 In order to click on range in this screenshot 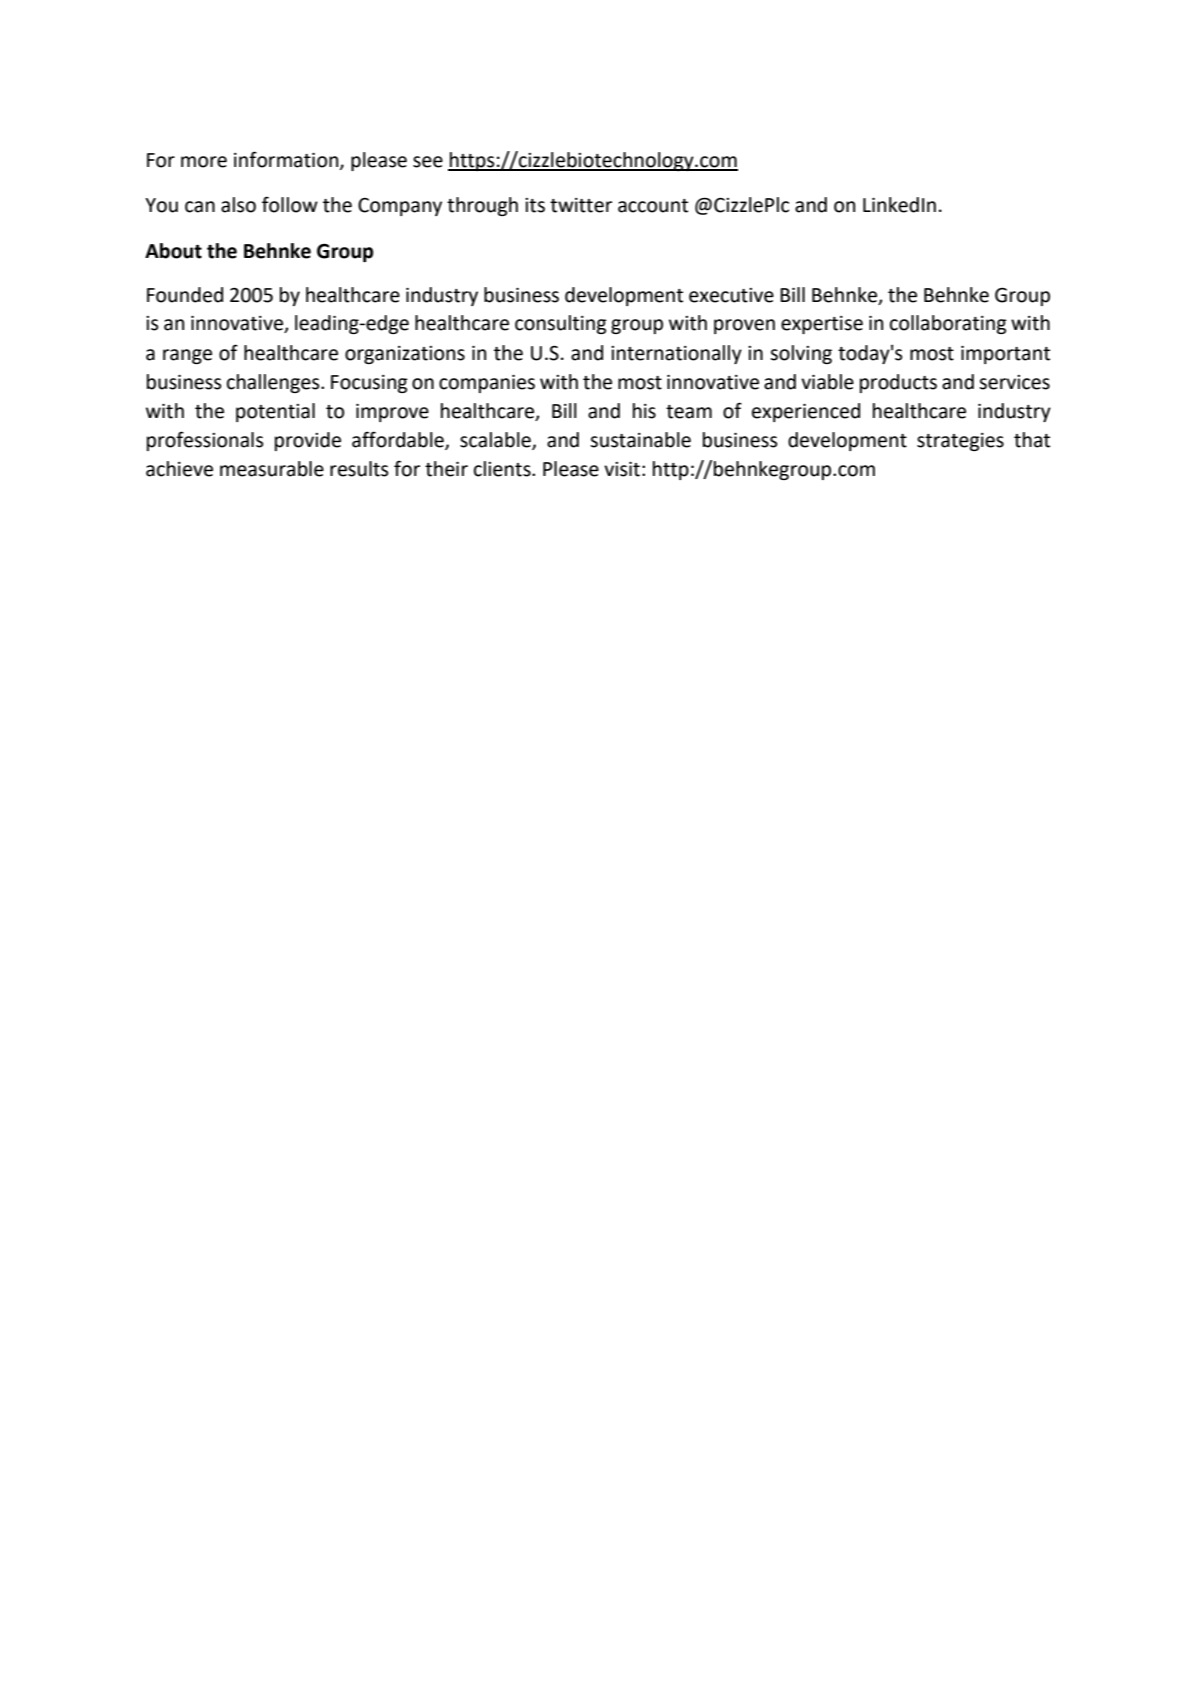, I will do `click(187, 356)`.
